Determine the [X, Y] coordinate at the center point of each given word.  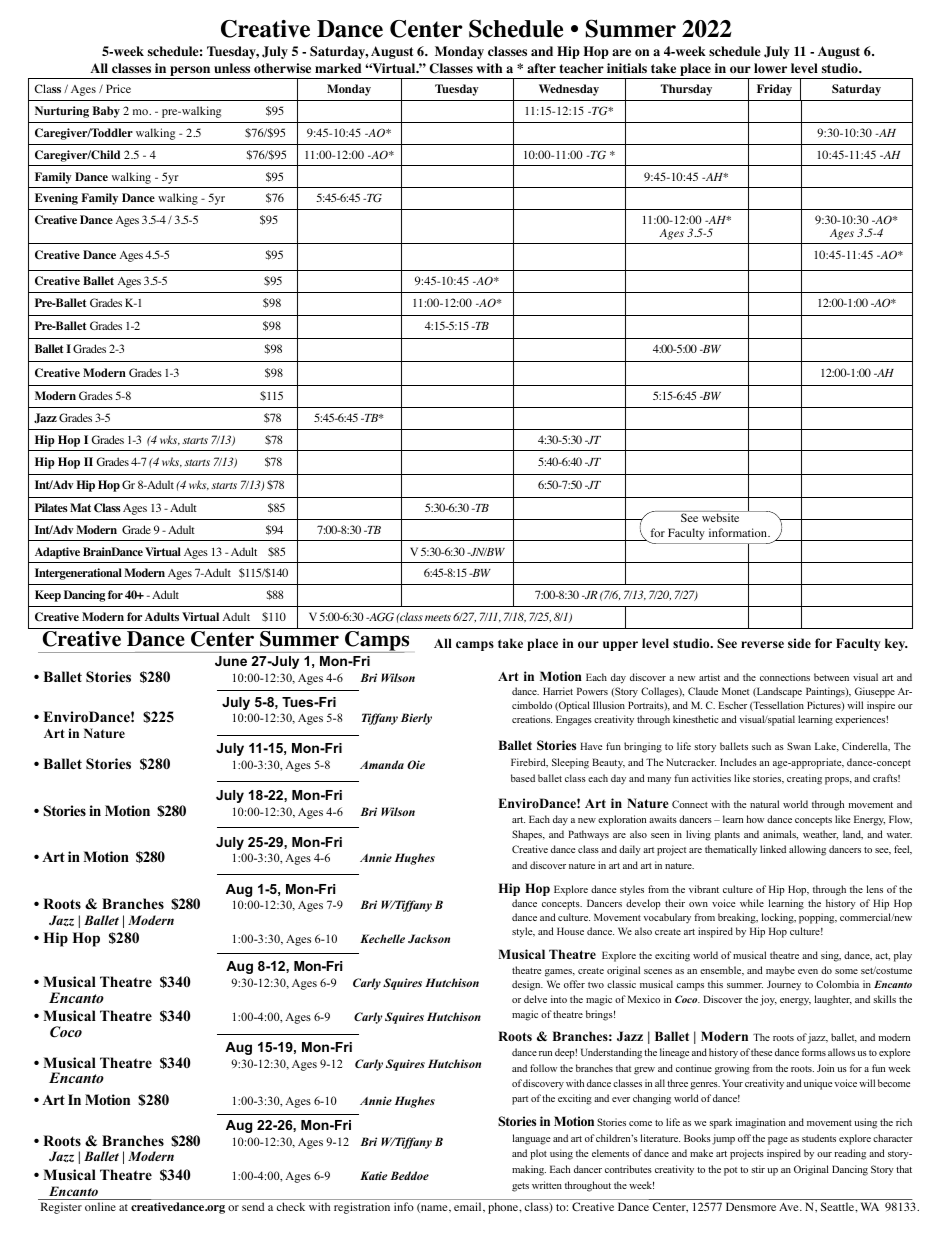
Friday [774, 90]
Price [118, 88]
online [100, 1206]
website [721, 516]
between [831, 677]
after [541, 68]
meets [438, 617]
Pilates [51, 507]
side [799, 643]
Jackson [429, 938]
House [570, 931]
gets [520, 1187]
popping [818, 918]
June [231, 661]
